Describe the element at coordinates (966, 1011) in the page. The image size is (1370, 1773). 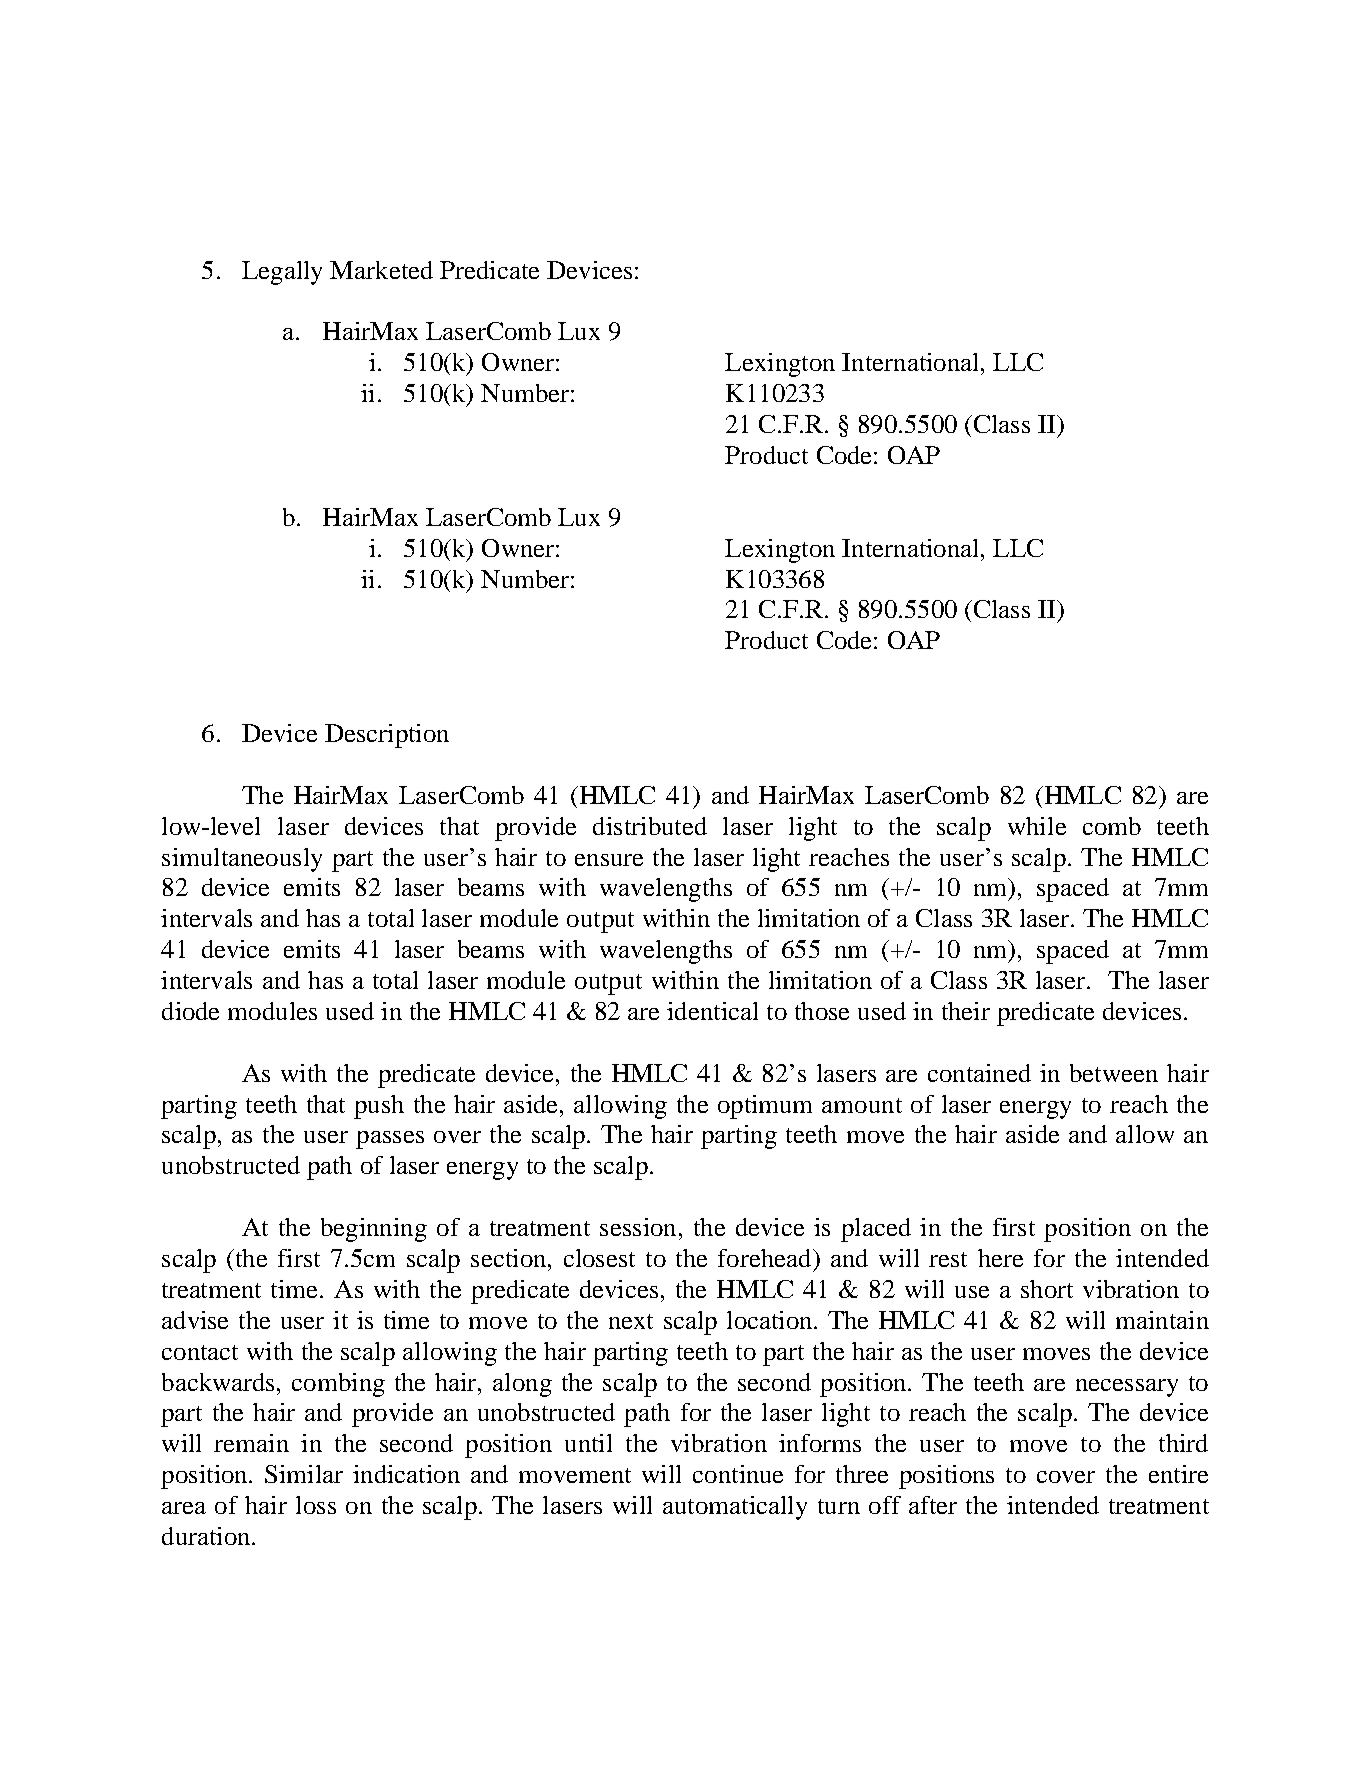
I see `their` at that location.
